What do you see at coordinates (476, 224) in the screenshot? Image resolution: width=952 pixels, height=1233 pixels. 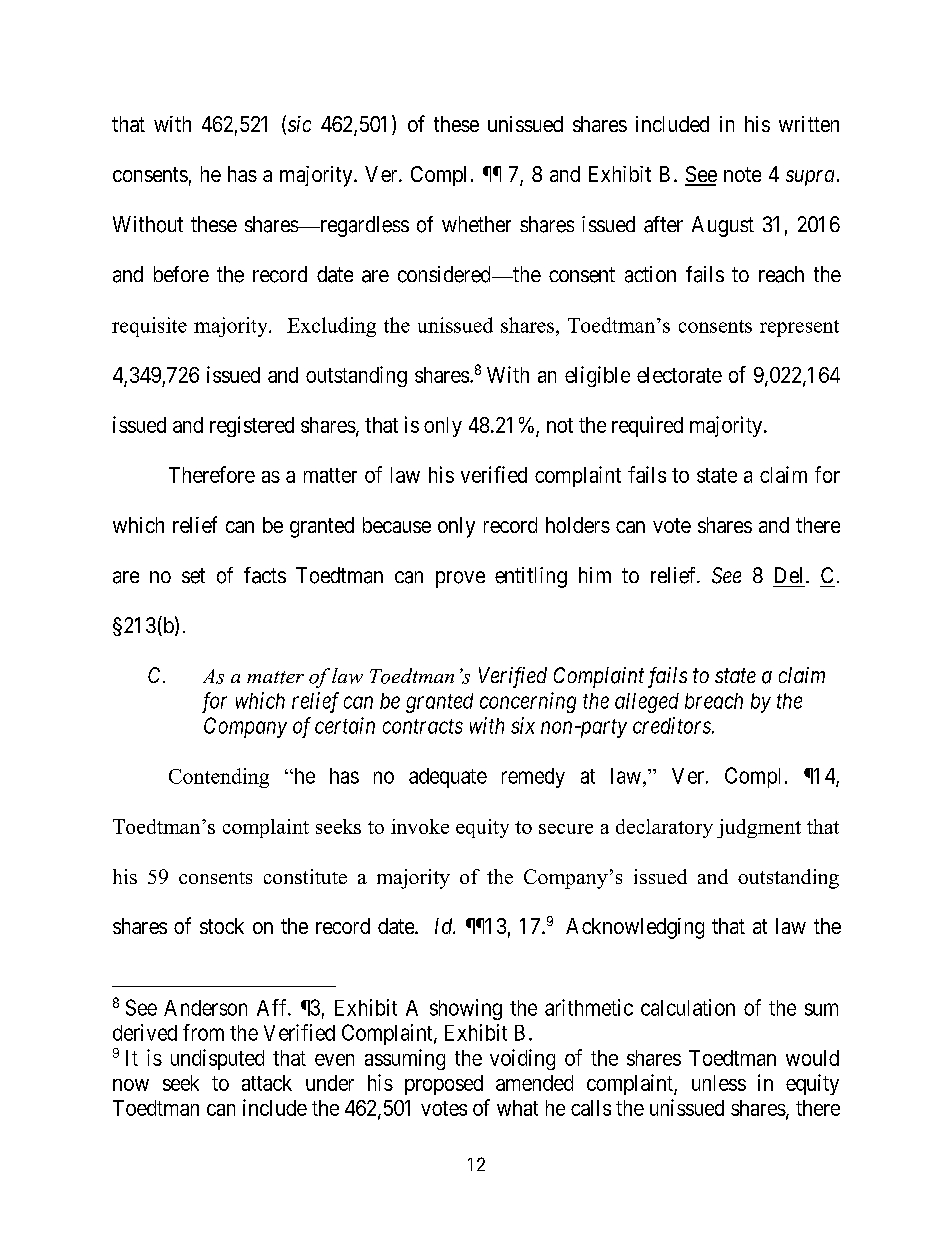 I see `whether` at bounding box center [476, 224].
